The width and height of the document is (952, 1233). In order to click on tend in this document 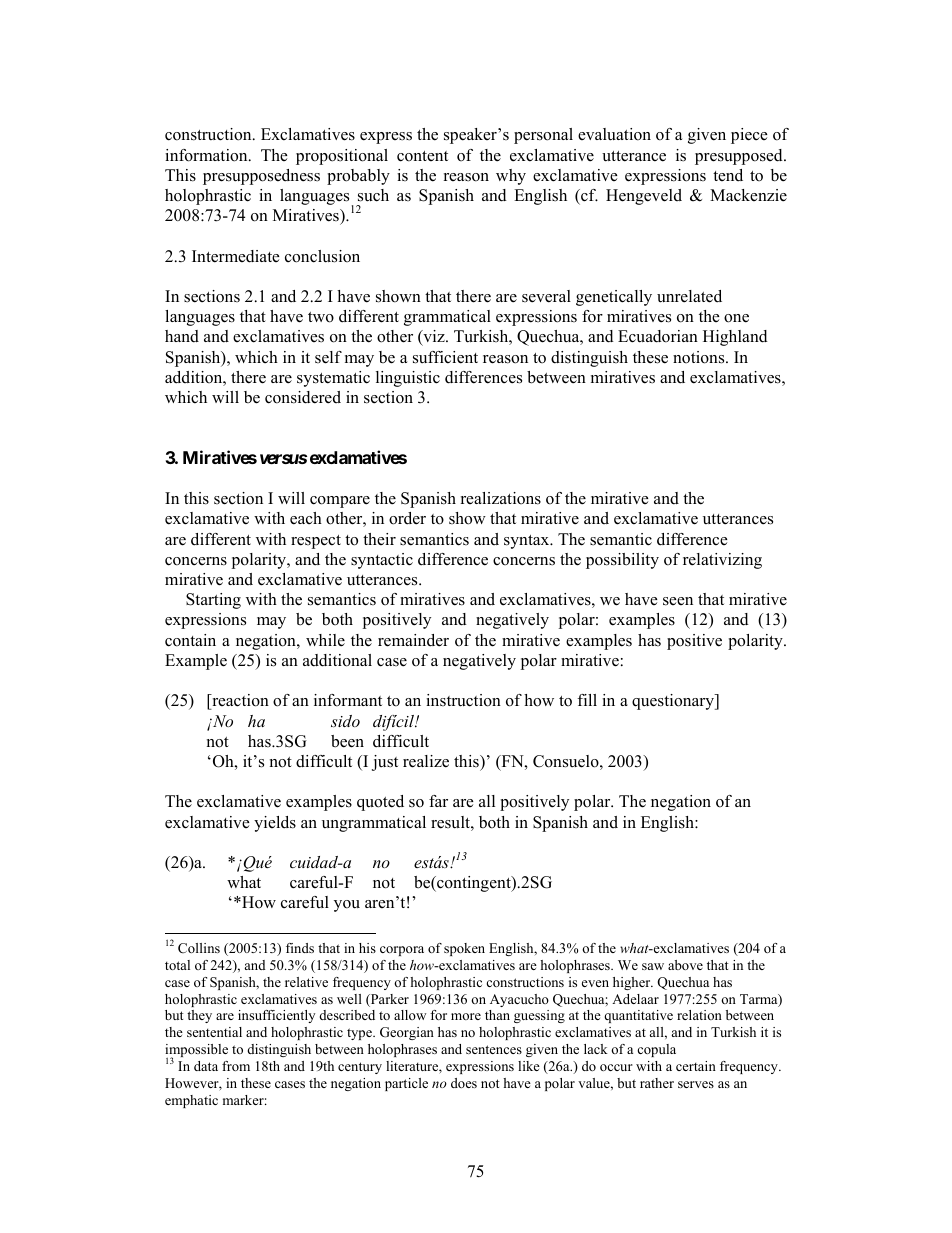, I will do `click(728, 175)`.
